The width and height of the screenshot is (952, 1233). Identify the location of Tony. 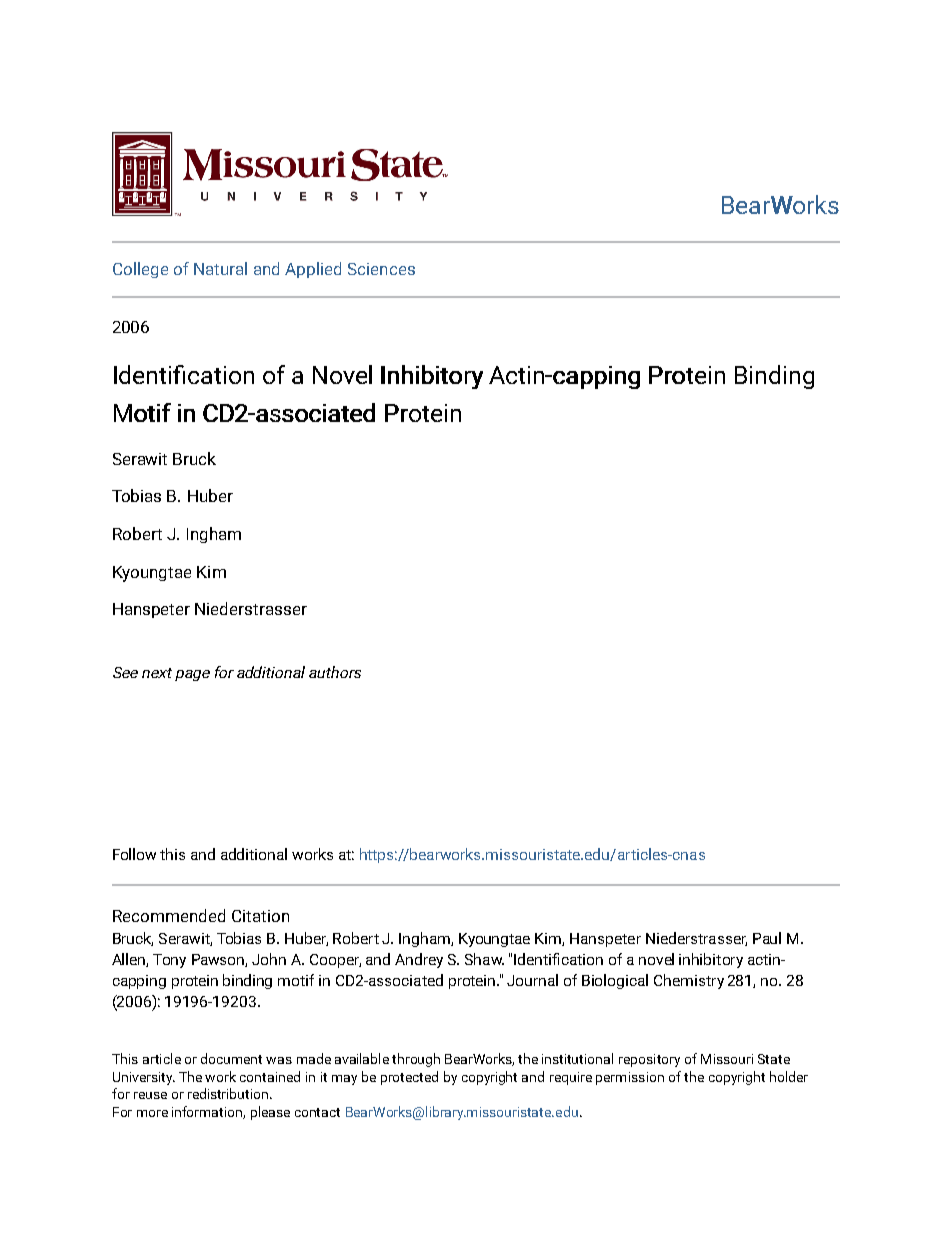
(169, 961).
